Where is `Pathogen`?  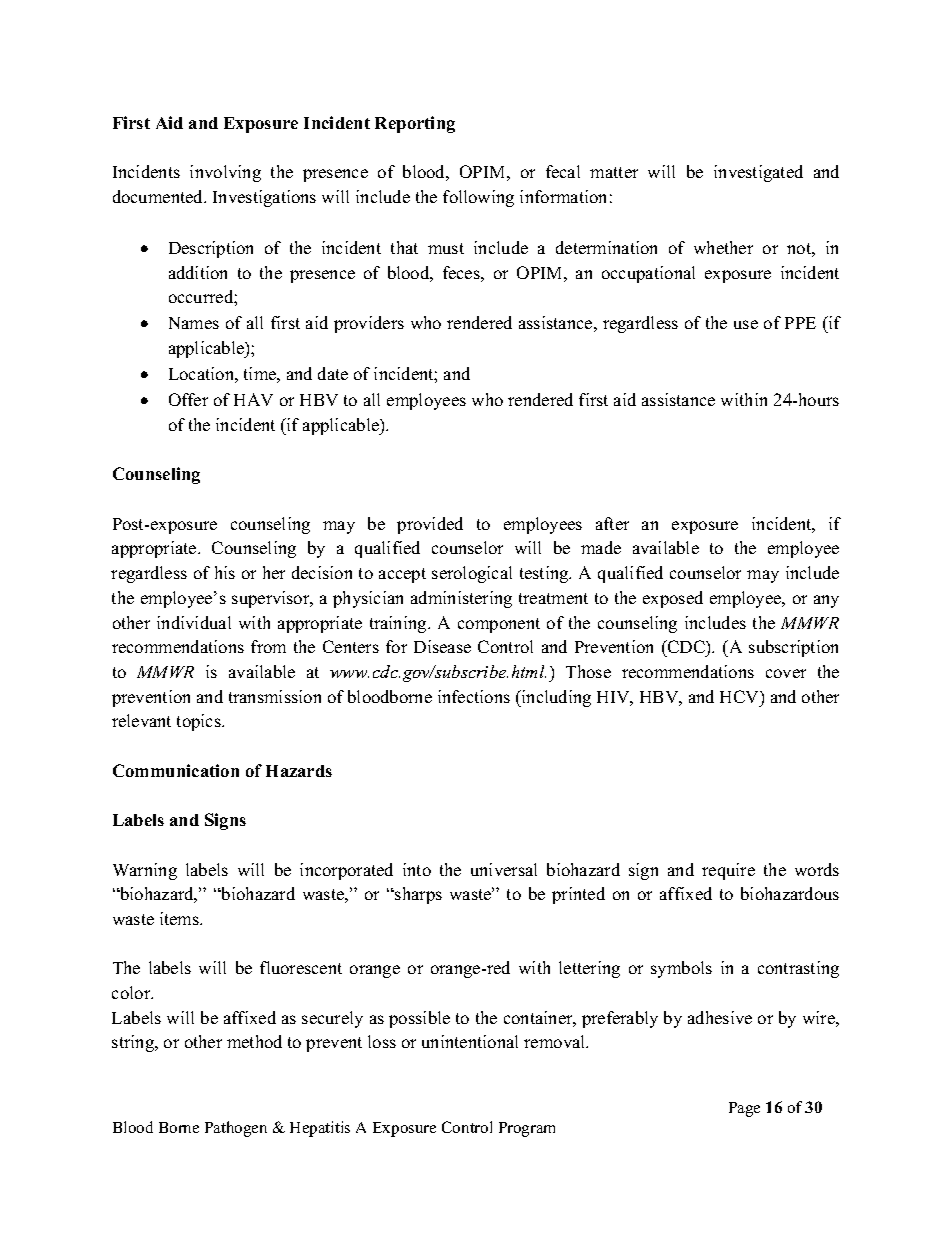 Pathogen is located at coordinates (236, 1129).
